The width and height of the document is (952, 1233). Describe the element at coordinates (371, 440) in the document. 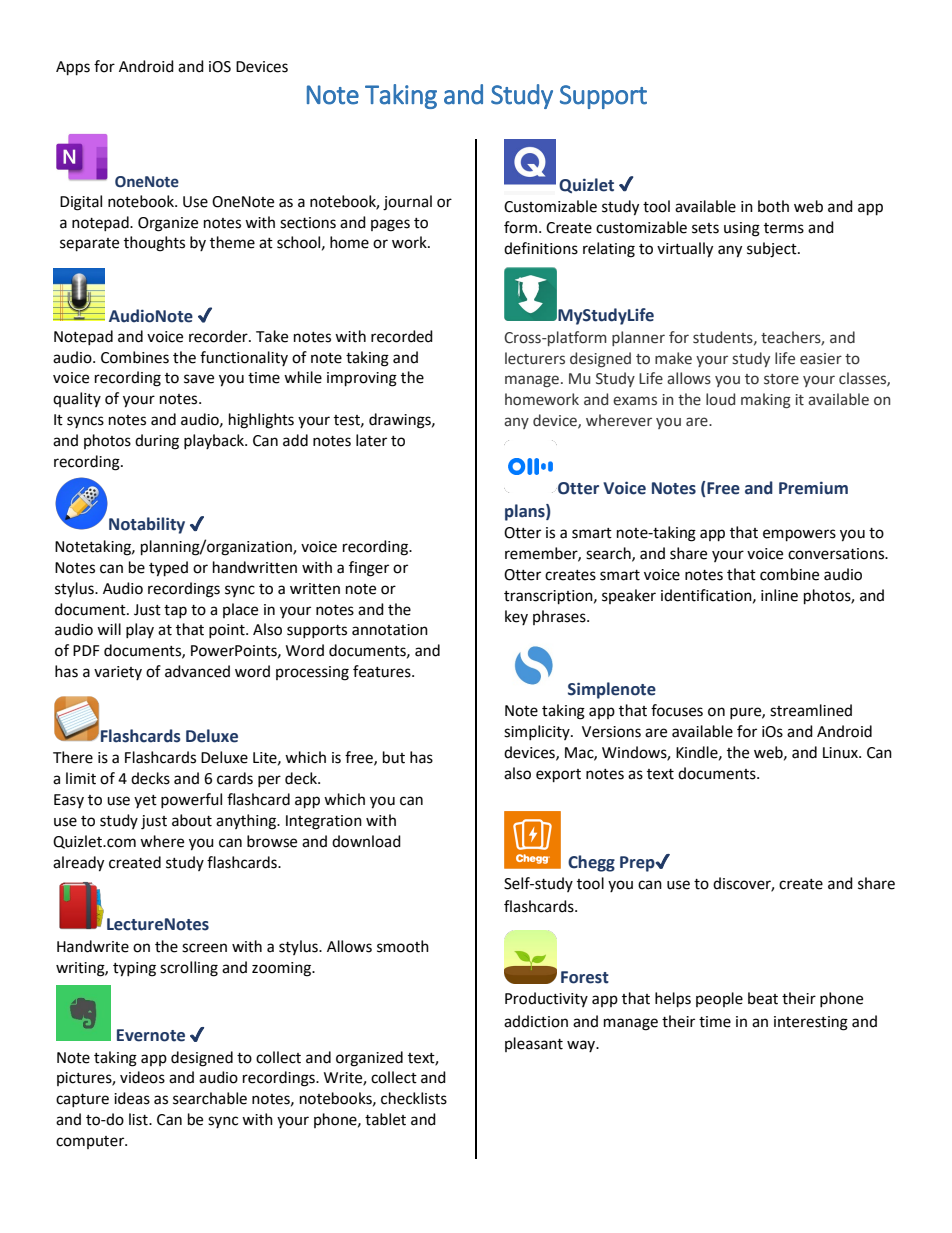

I see `later` at that location.
